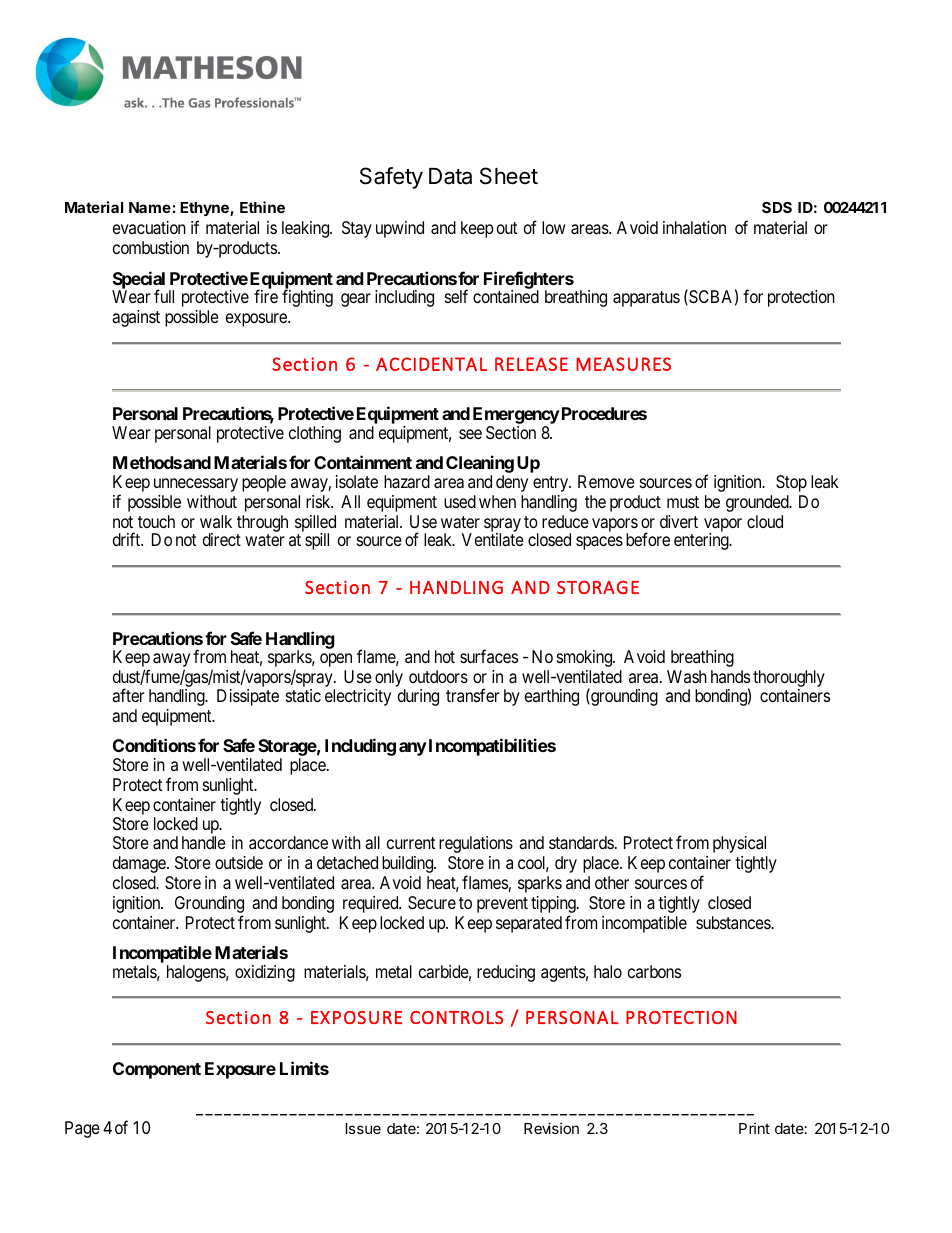 This page has width=952, height=1233. Describe the element at coordinates (445, 656) in the page. I see `hot` at that location.
